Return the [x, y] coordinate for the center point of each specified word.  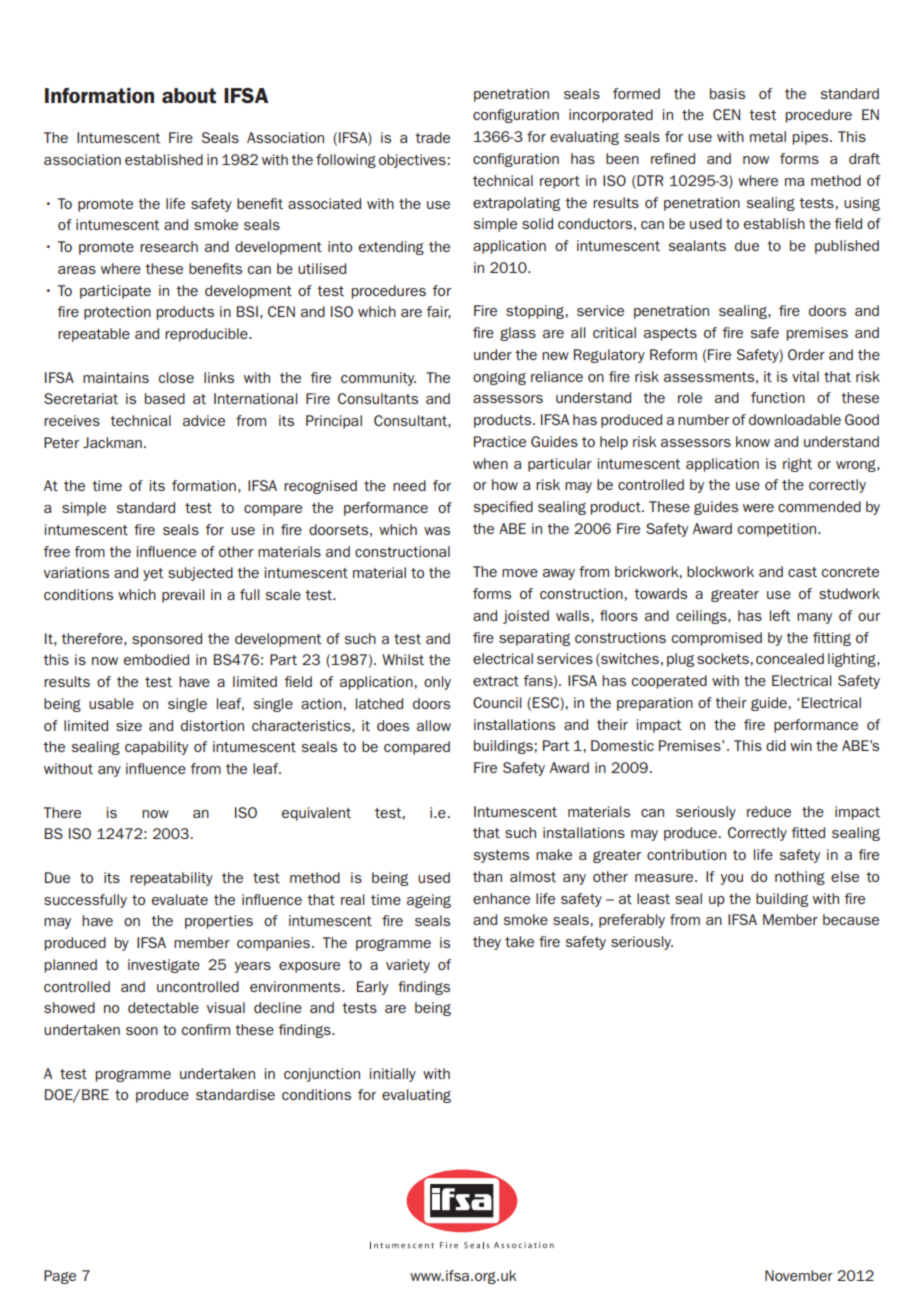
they [487, 943]
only [437, 683]
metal [768, 136]
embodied [156, 659]
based [165, 398]
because [851, 919]
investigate [164, 966]
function [778, 397]
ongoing [499, 378]
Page [60, 1277]
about [189, 95]
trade [432, 137]
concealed [790, 658]
